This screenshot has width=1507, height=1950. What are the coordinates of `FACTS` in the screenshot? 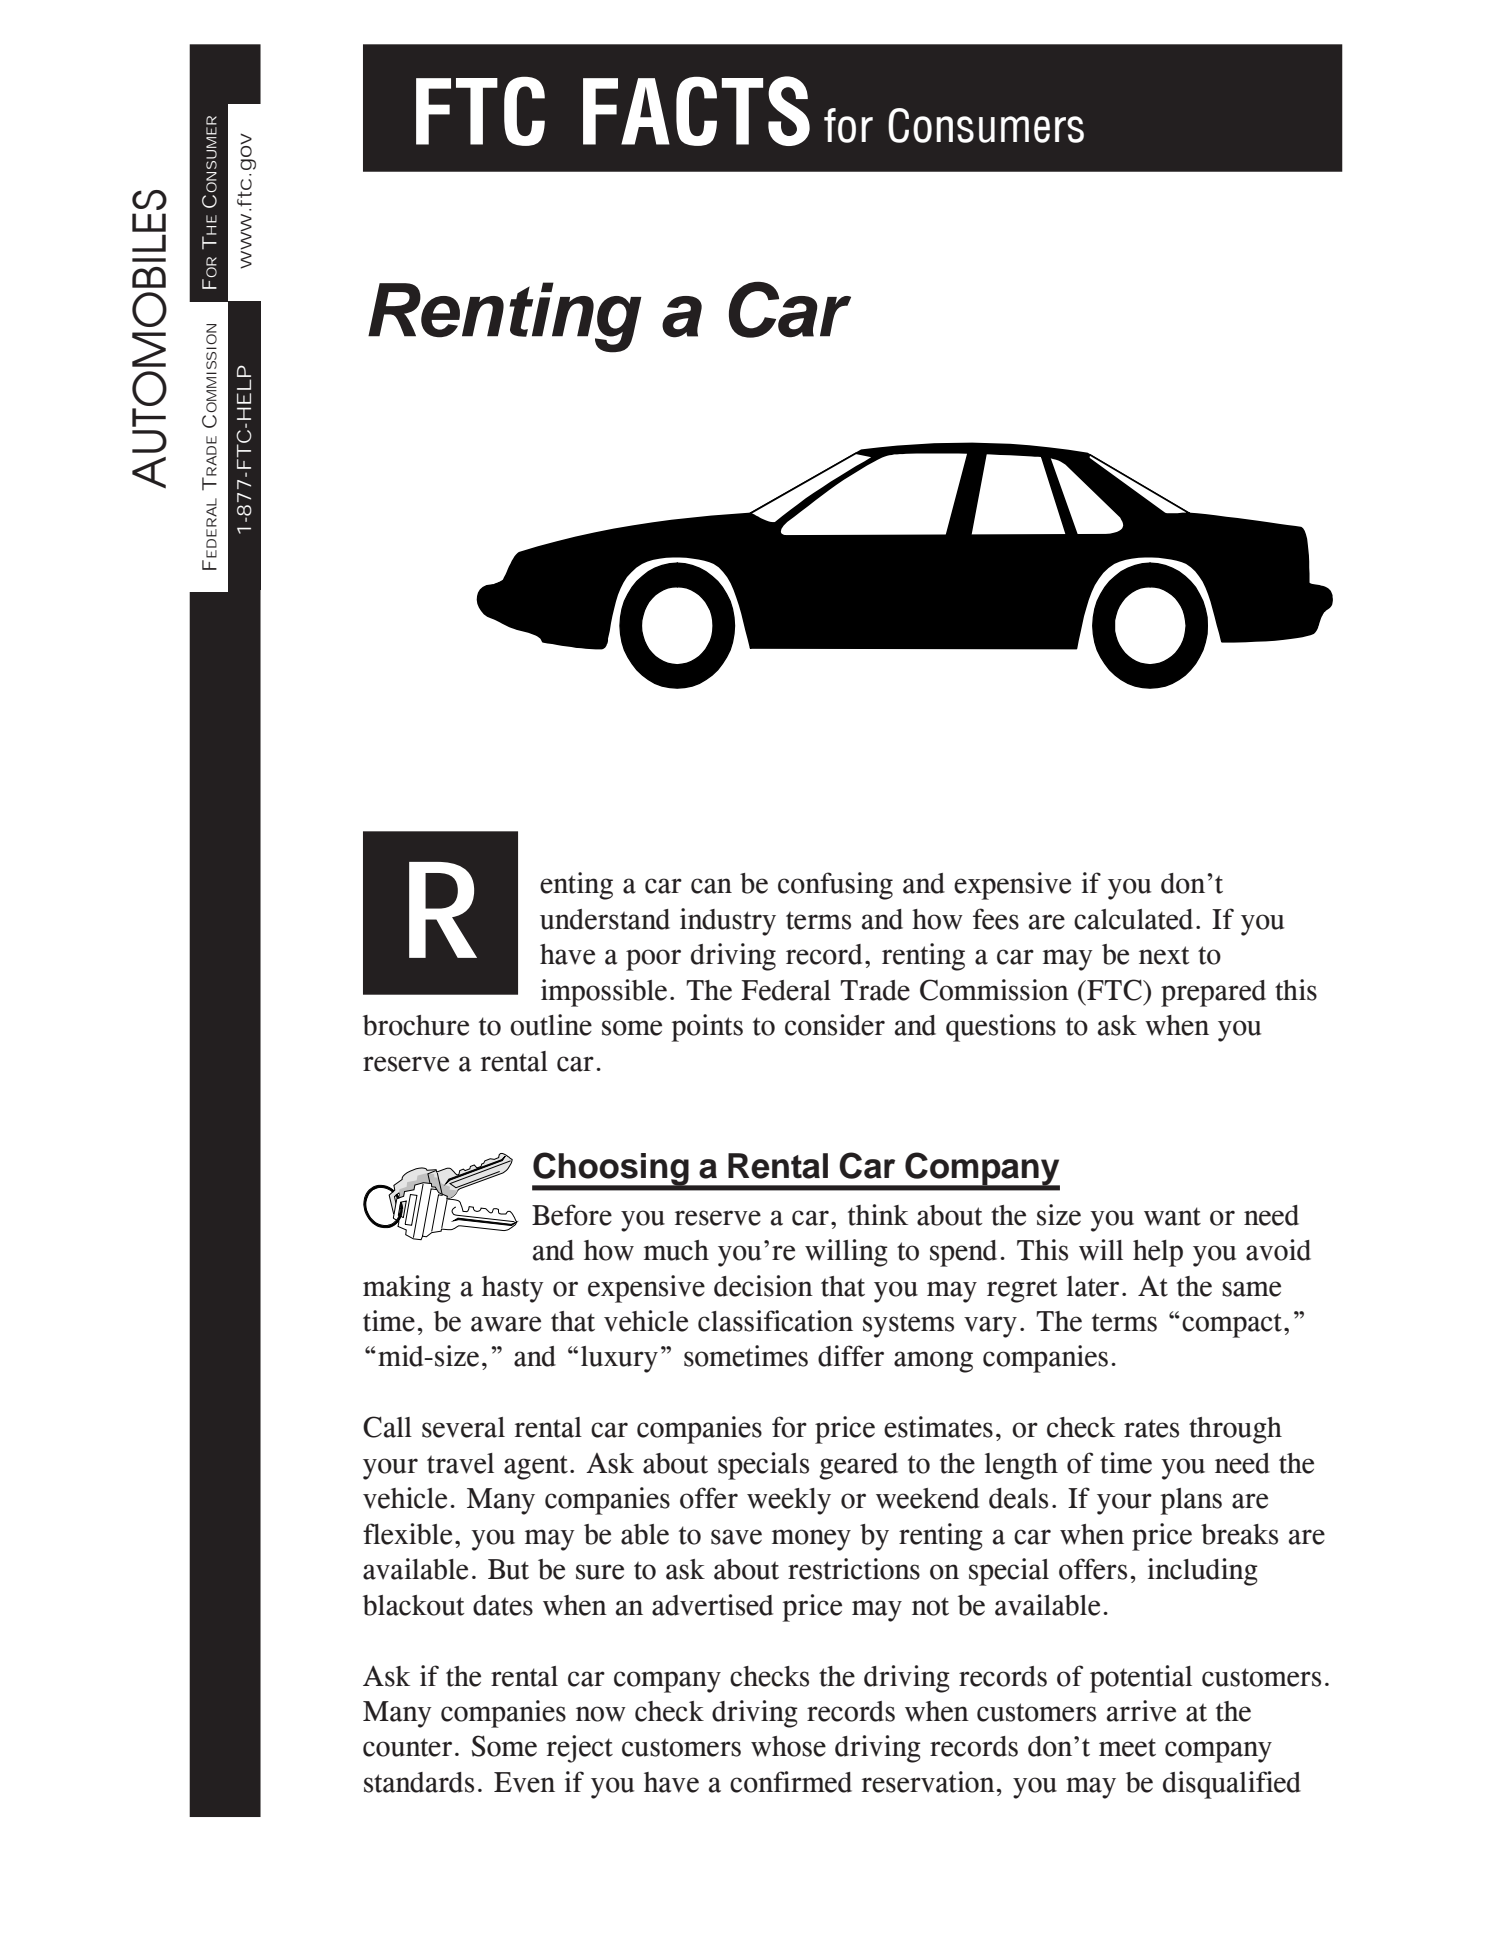 It's located at (696, 111).
